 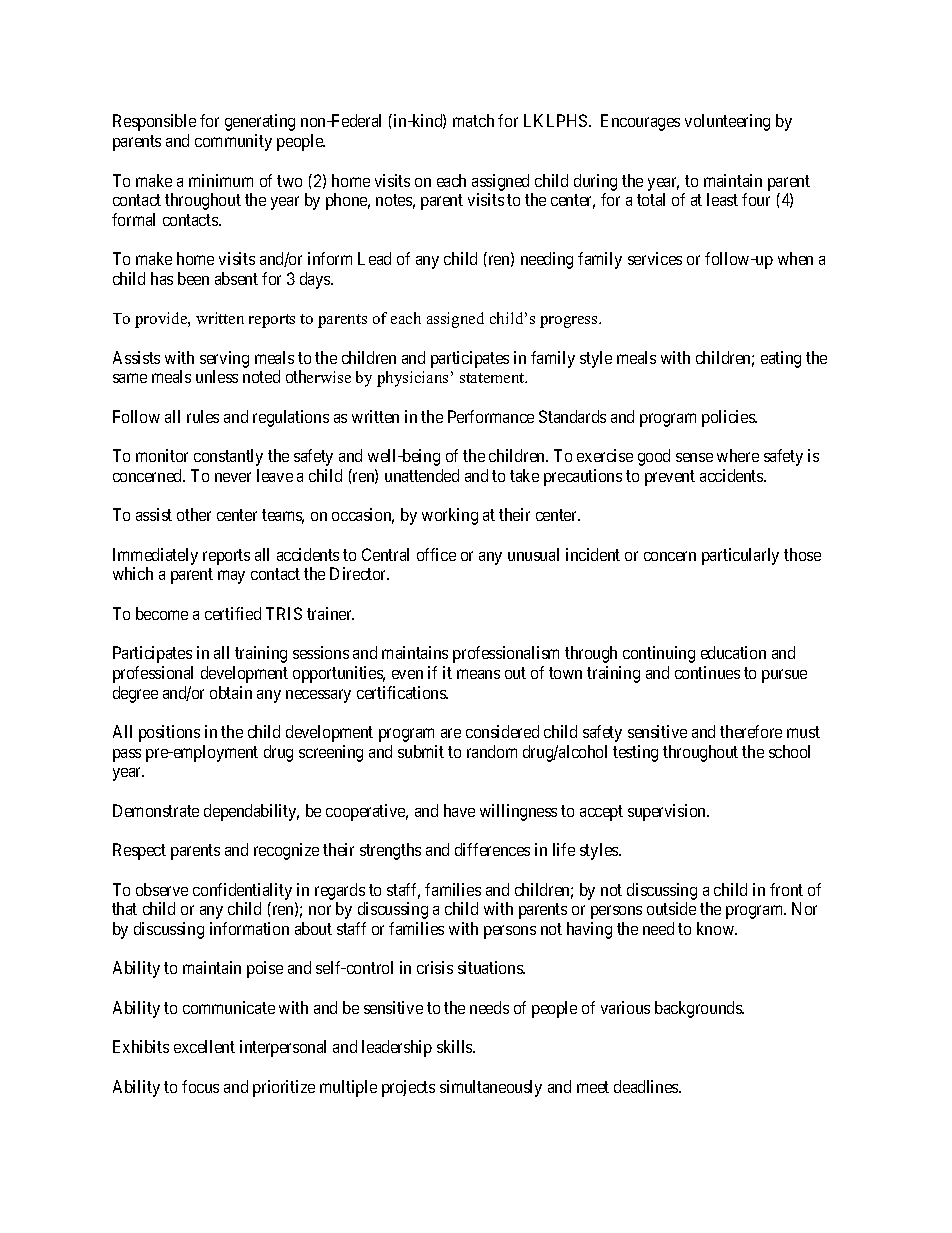 I want to click on where, so click(x=738, y=455).
